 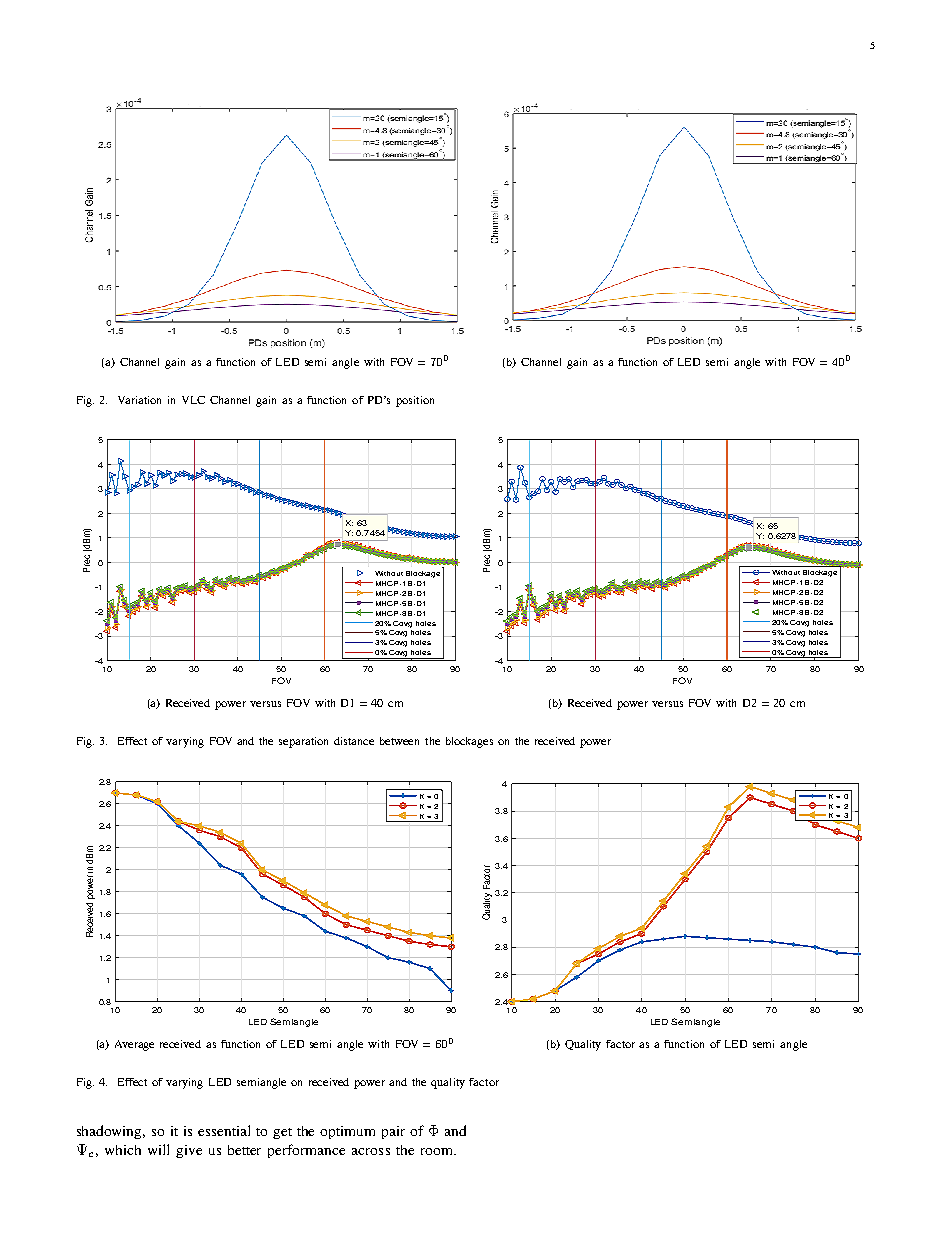 What do you see at coordinates (399, 741) in the page?
I see `between` at bounding box center [399, 741].
